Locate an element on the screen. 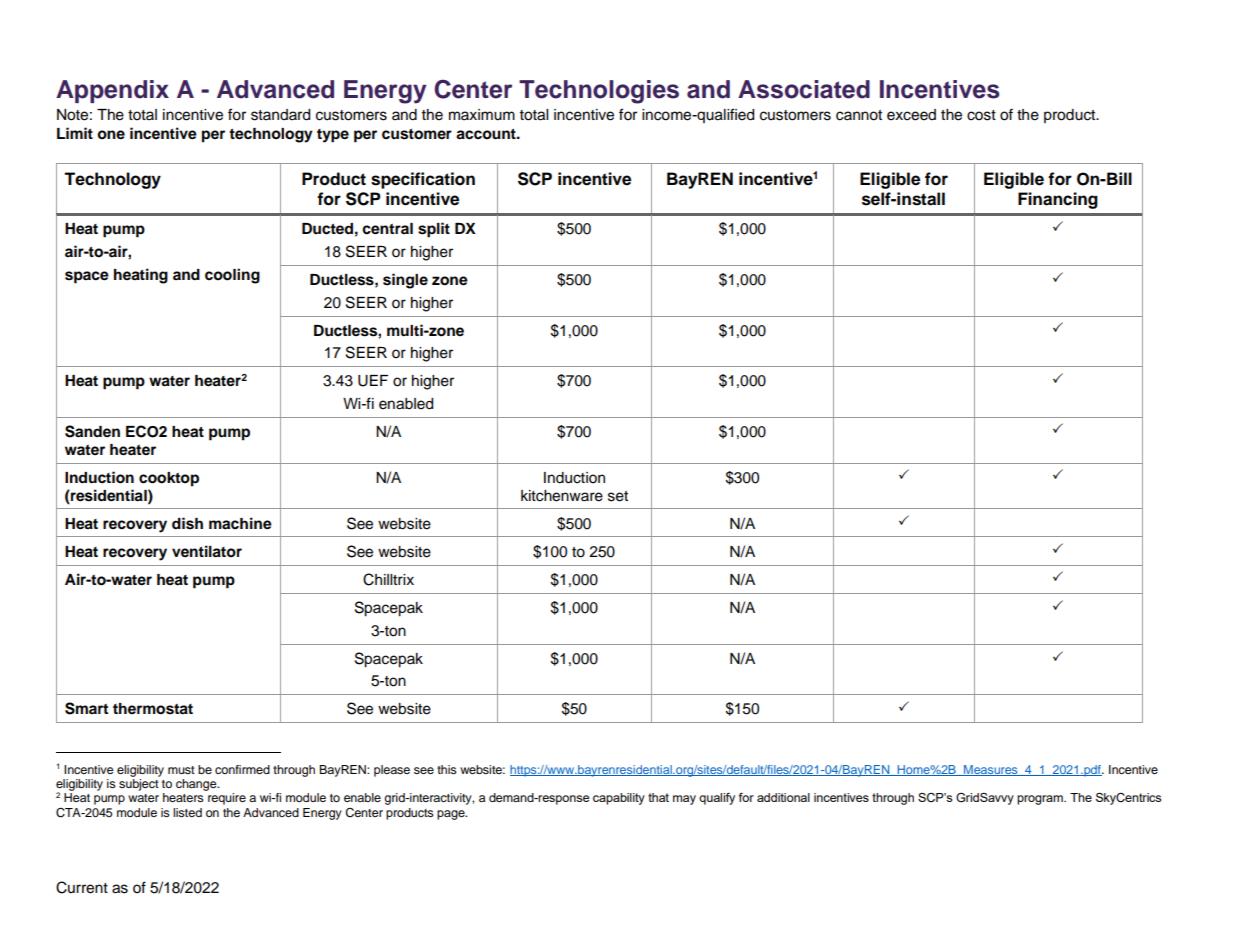 This screenshot has width=1233, height=952. set is located at coordinates (618, 496).
